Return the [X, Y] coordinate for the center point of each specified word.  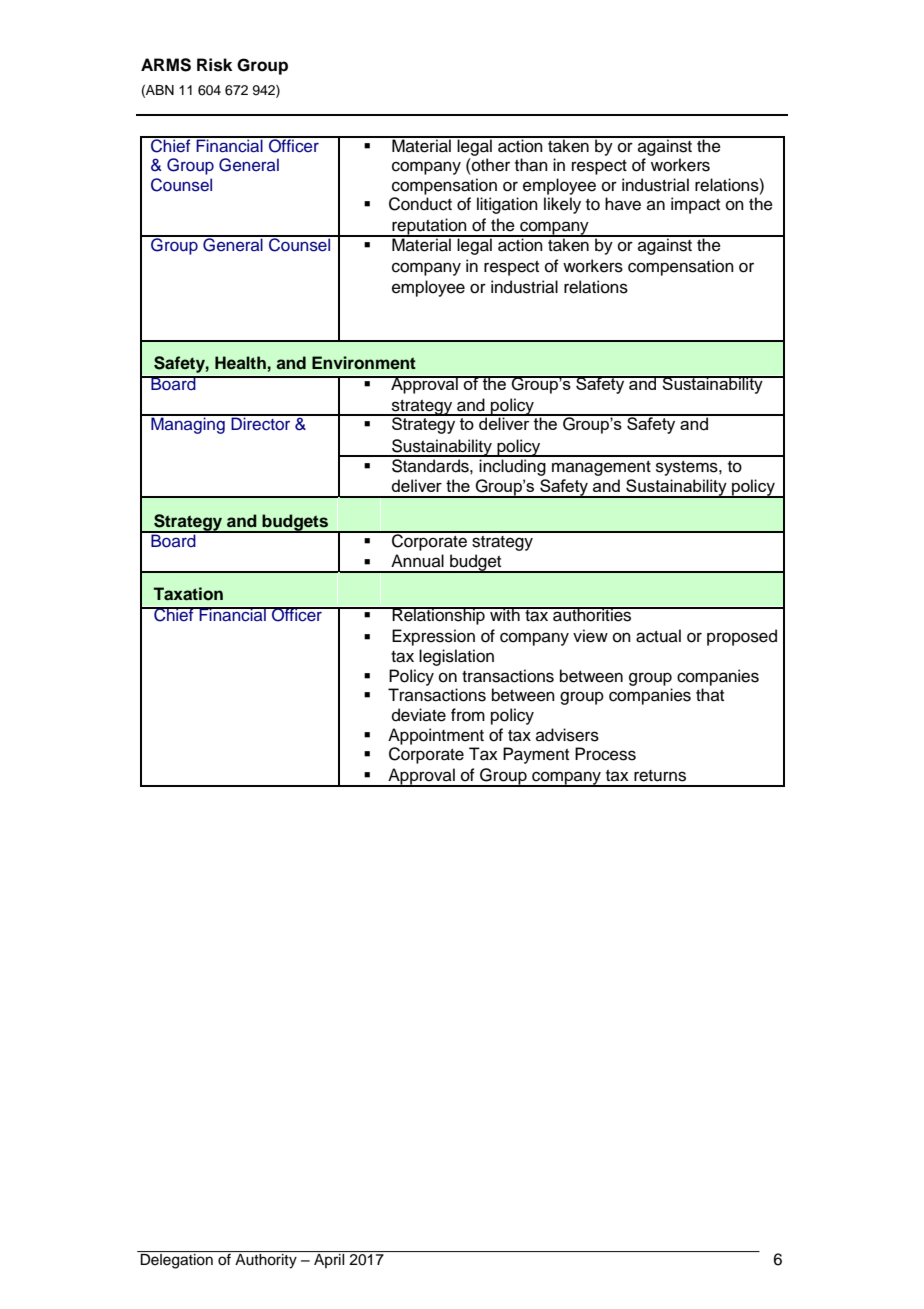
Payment [536, 755]
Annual [417, 561]
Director [261, 423]
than [531, 165]
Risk [214, 65]
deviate [419, 715]
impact [695, 205]
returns [660, 776]
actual [658, 636]
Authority [266, 1261]
